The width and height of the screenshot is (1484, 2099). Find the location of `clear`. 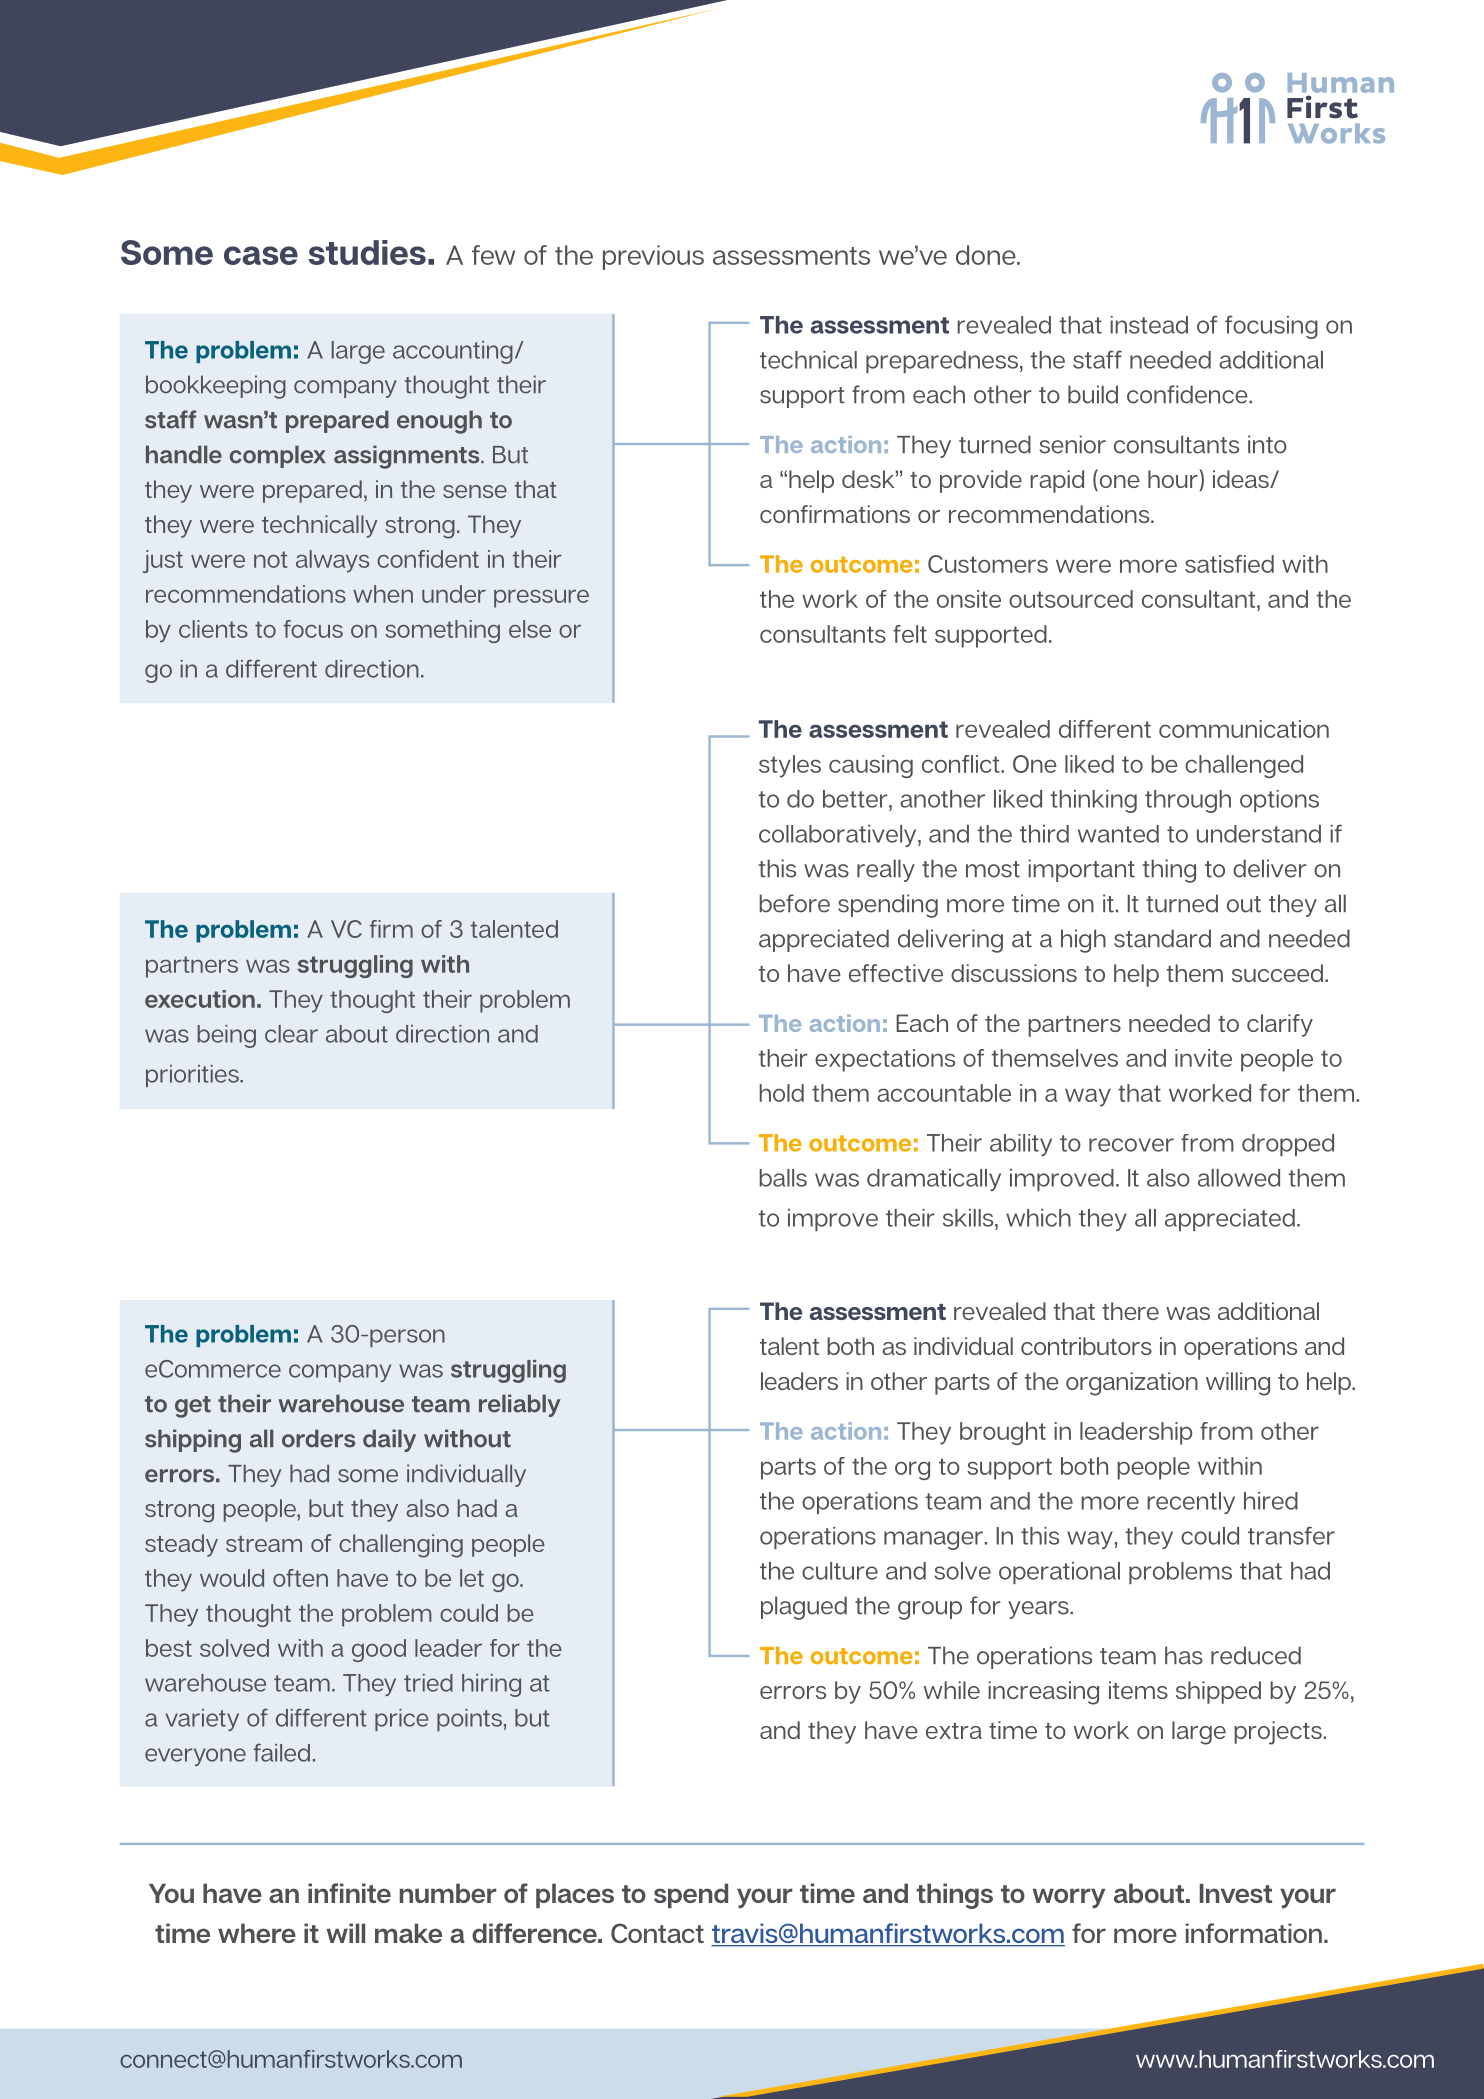

clear is located at coordinates (291, 1034).
